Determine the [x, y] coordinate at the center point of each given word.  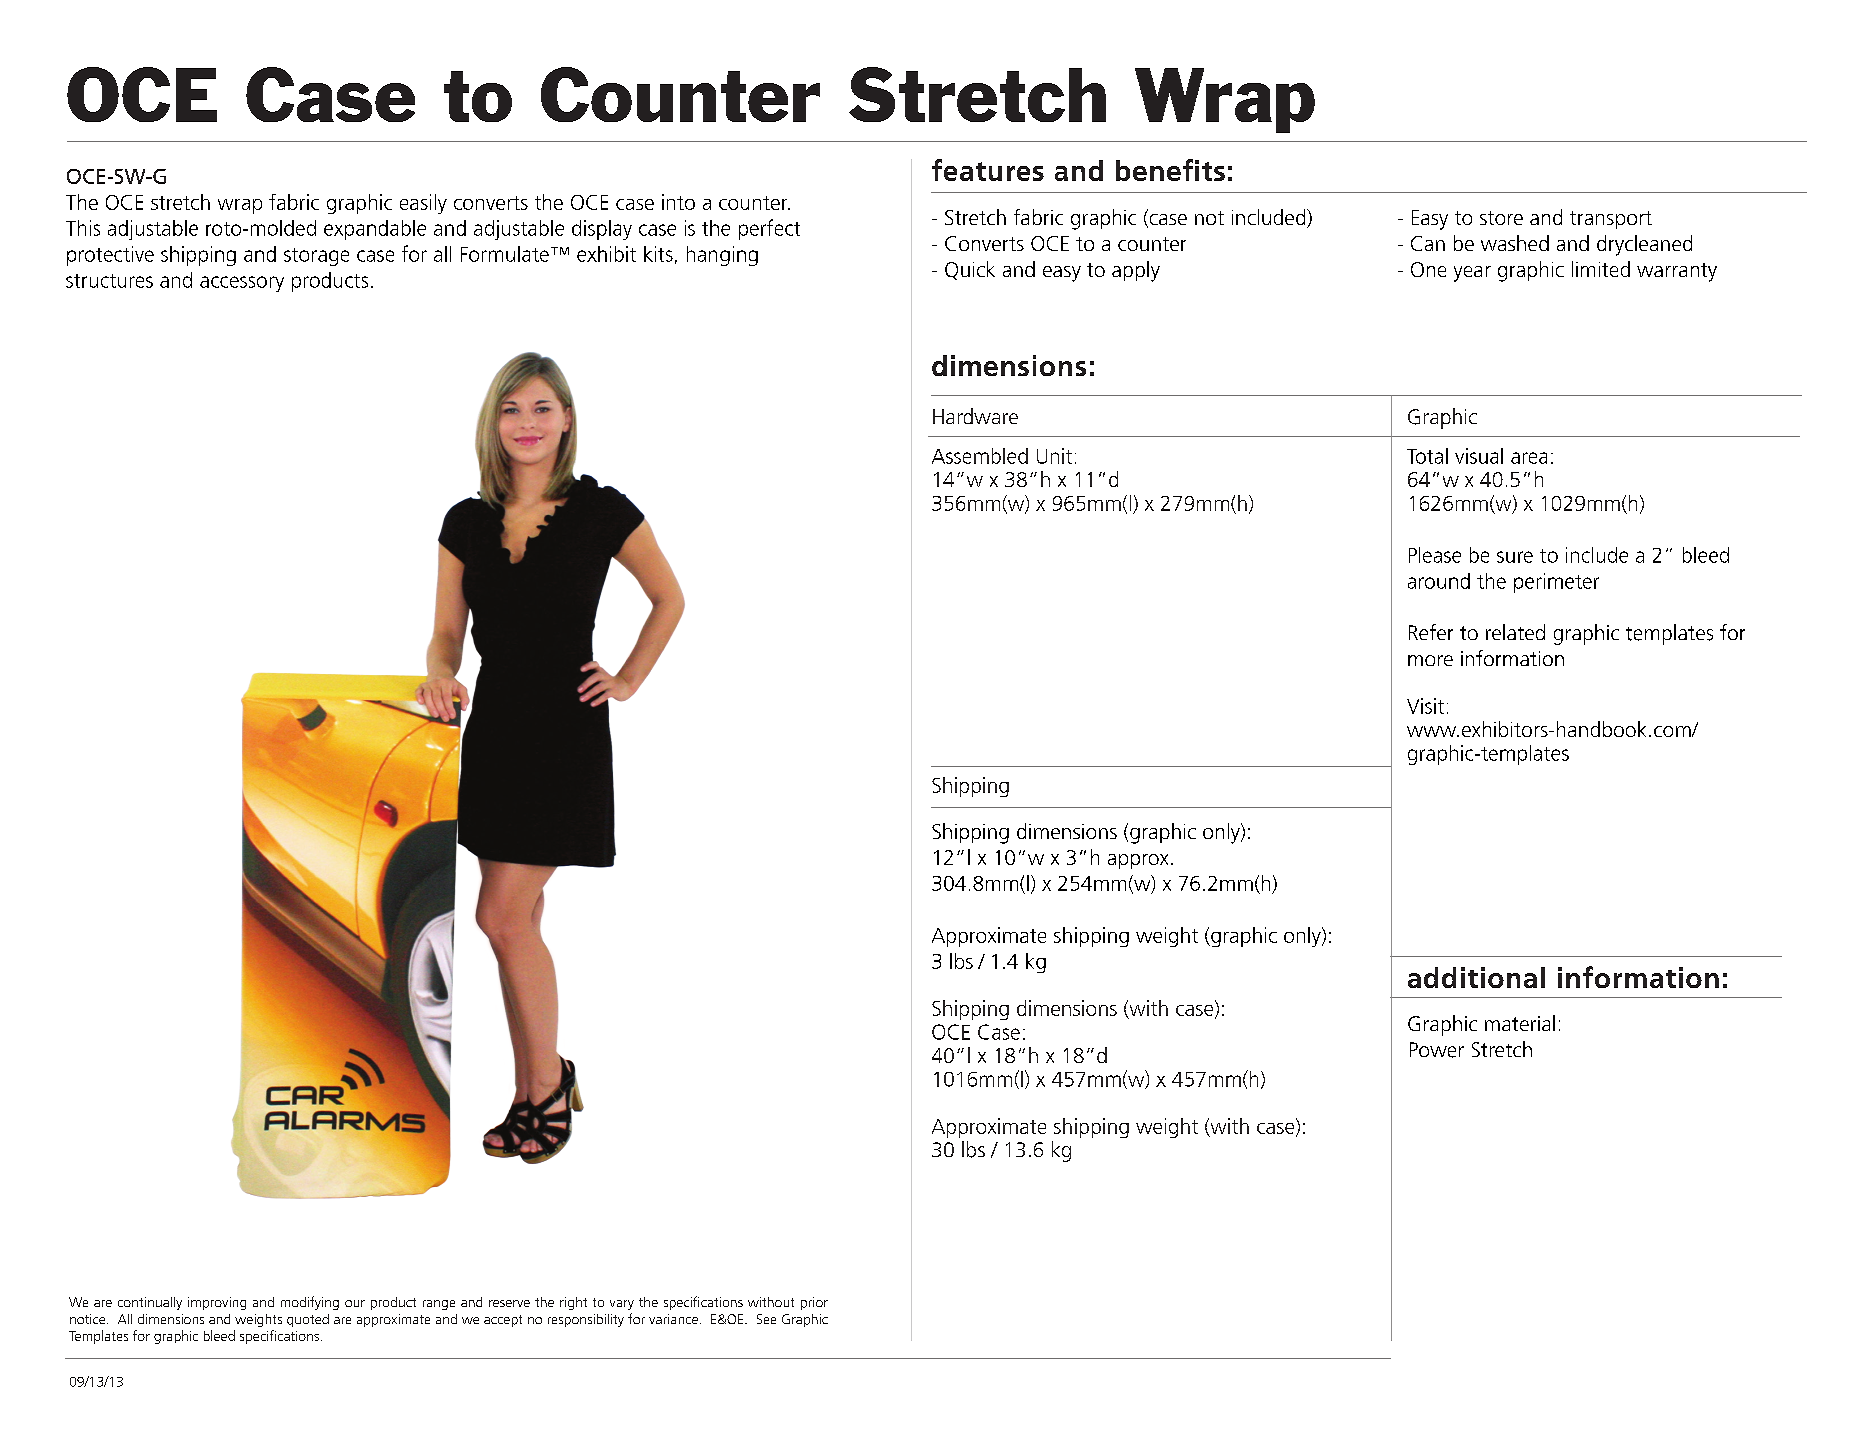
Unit [1054, 456]
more [1430, 660]
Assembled [980, 456]
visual [1479, 456]
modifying [310, 1303]
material [1520, 1023]
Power [1437, 1050]
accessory [242, 284]
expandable [375, 230]
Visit [1425, 706]
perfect [769, 229]
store [1501, 218]
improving [217, 1303]
